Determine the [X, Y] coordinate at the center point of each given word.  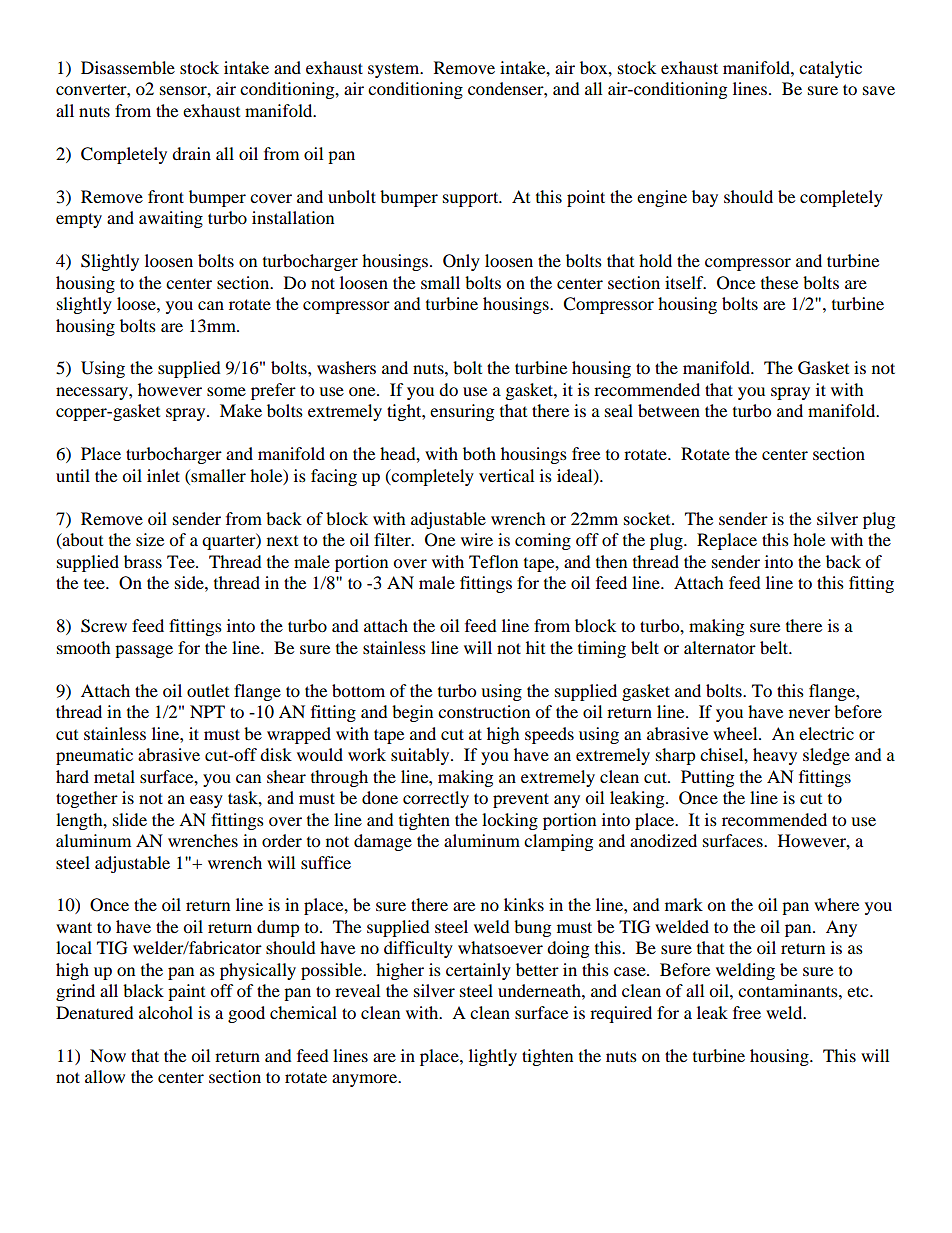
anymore [365, 1080]
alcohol [166, 1012]
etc [859, 991]
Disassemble [128, 67]
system [395, 71]
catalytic [830, 69]
